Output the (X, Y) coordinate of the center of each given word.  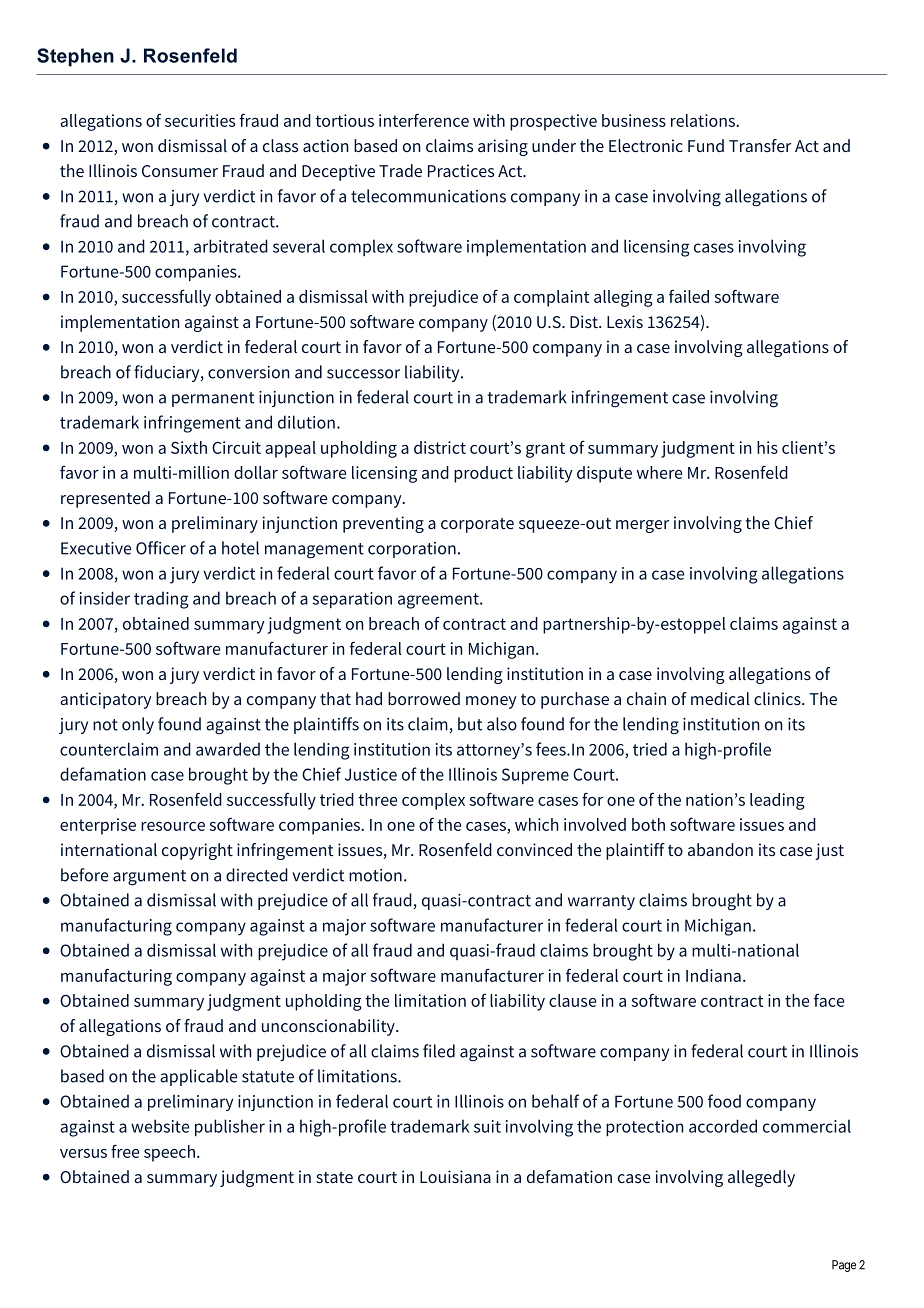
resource (173, 826)
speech (169, 1153)
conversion (248, 372)
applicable (198, 1077)
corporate (477, 525)
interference (424, 120)
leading (777, 801)
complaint (551, 298)
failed (689, 296)
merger (642, 526)
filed (439, 1051)
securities (200, 120)
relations (704, 120)
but (470, 724)
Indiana (713, 975)
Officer (161, 548)
